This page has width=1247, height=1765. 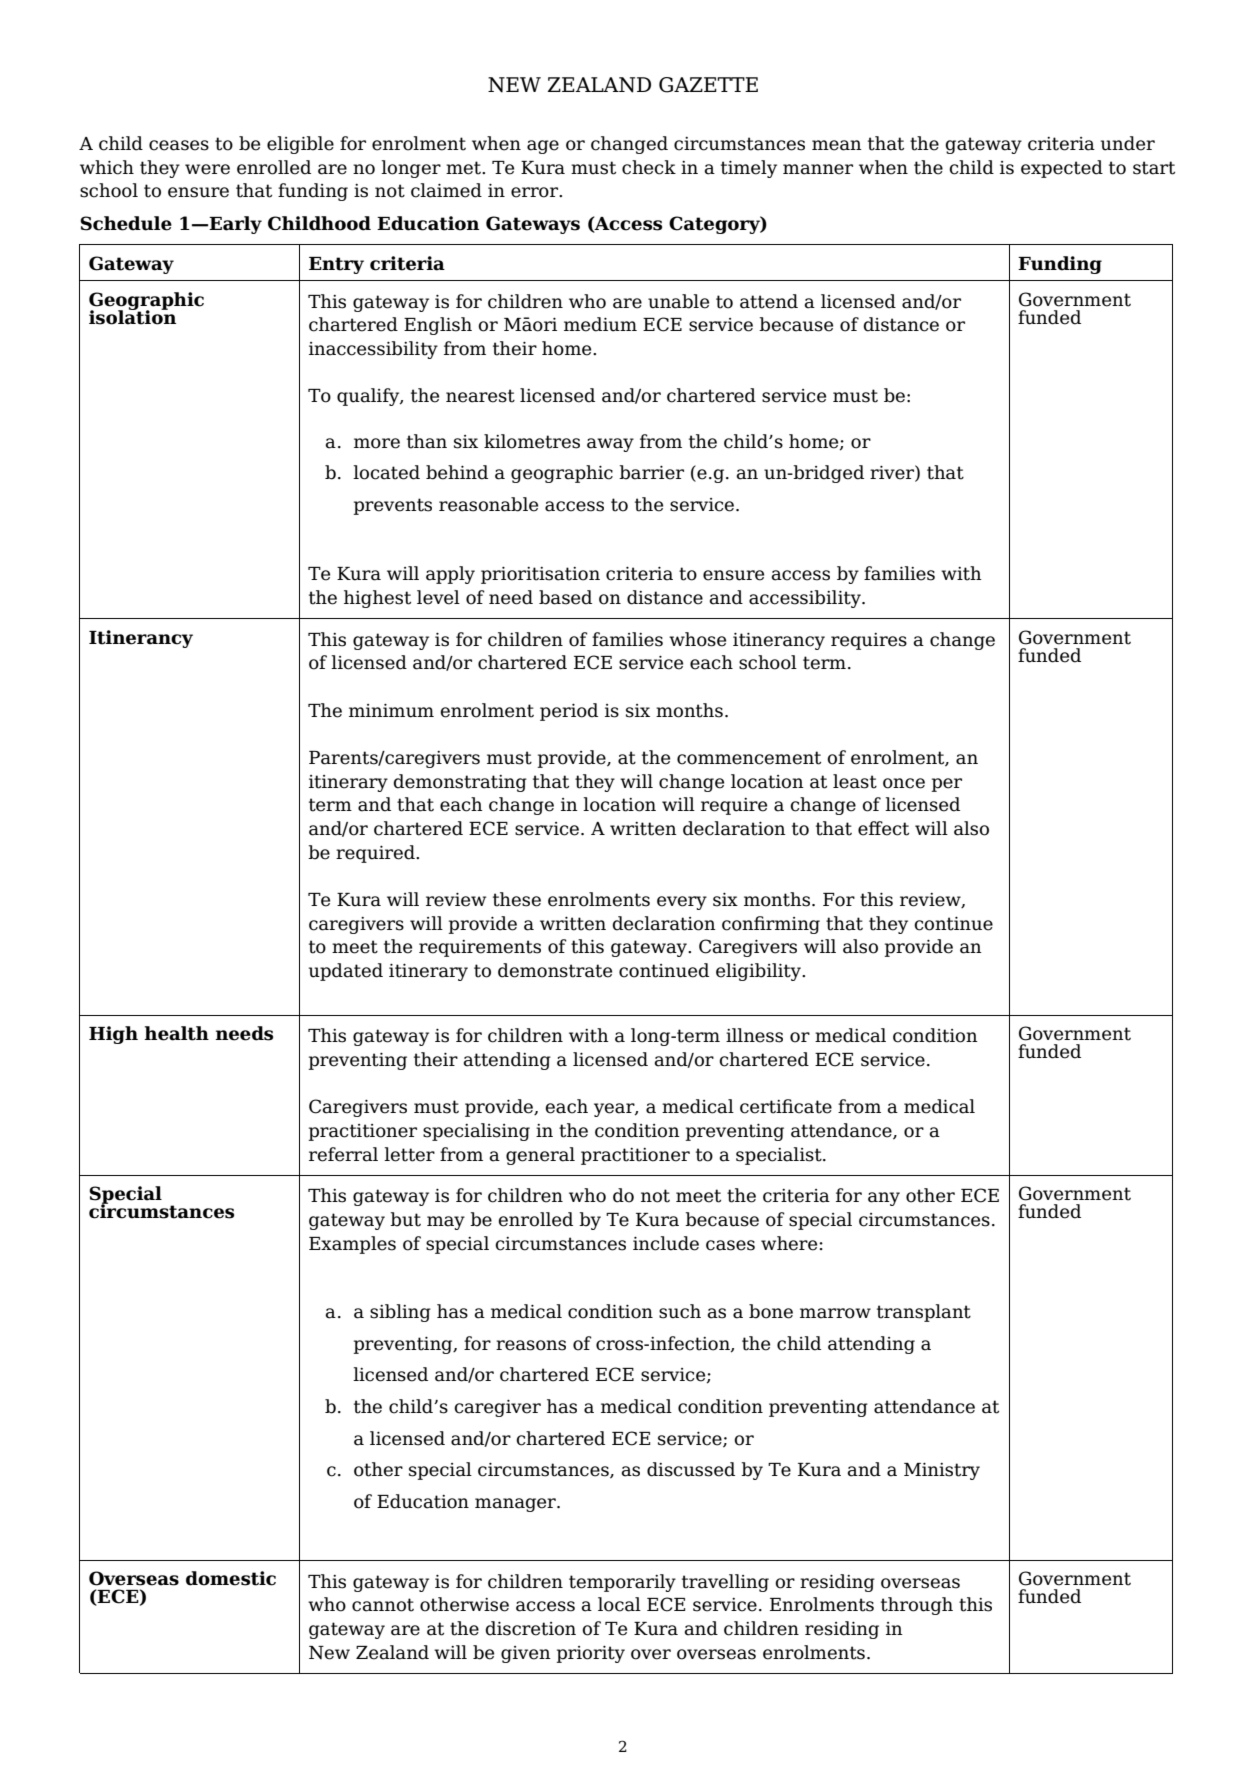 I want to click on every, so click(x=682, y=903).
